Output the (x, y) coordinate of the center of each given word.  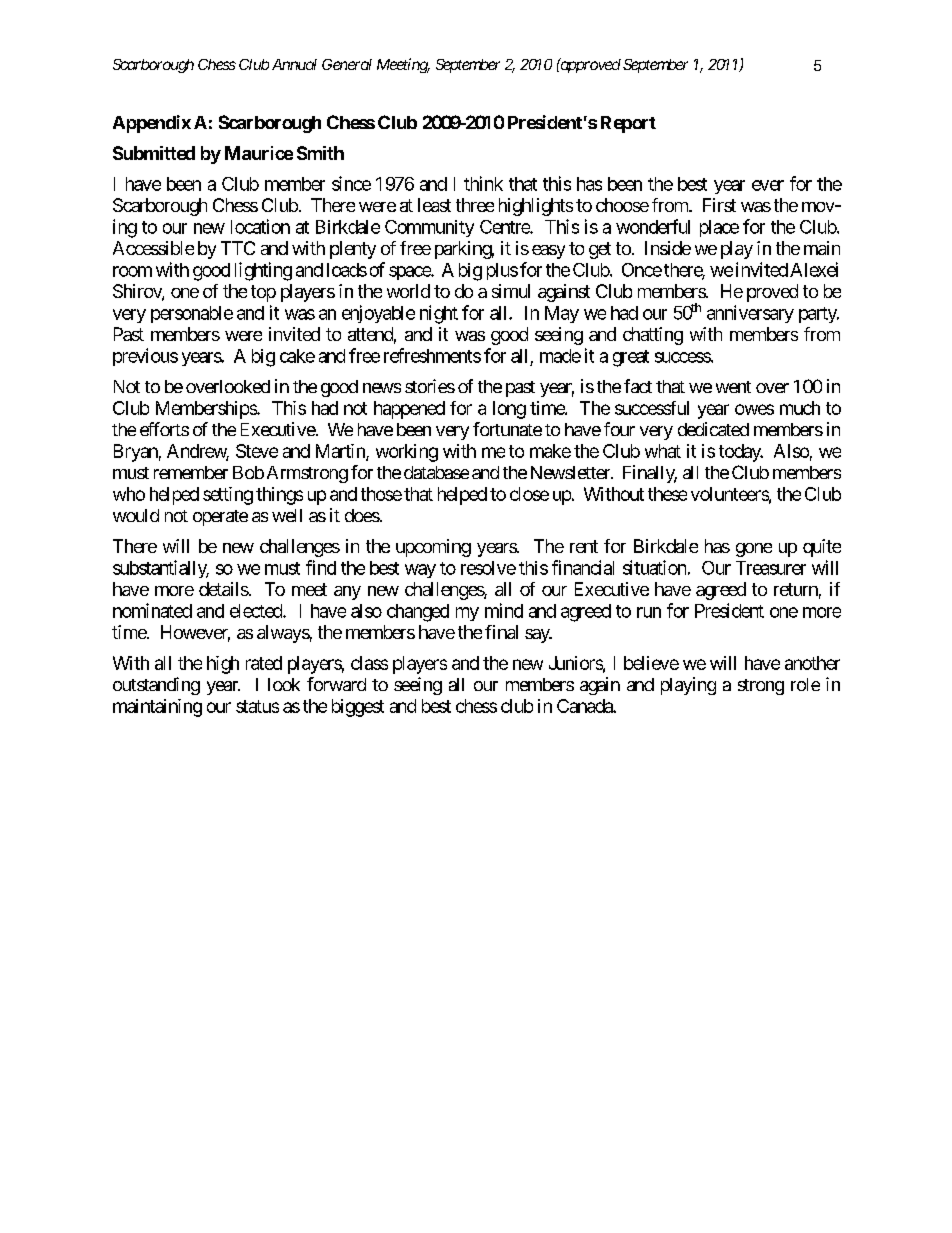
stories (430, 386)
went (733, 387)
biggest (358, 708)
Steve (257, 451)
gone (754, 550)
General (347, 64)
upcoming (433, 548)
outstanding (156, 686)
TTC (238, 248)
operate (220, 518)
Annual (294, 64)
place (719, 228)
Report (628, 124)
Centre (505, 227)
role (805, 684)
